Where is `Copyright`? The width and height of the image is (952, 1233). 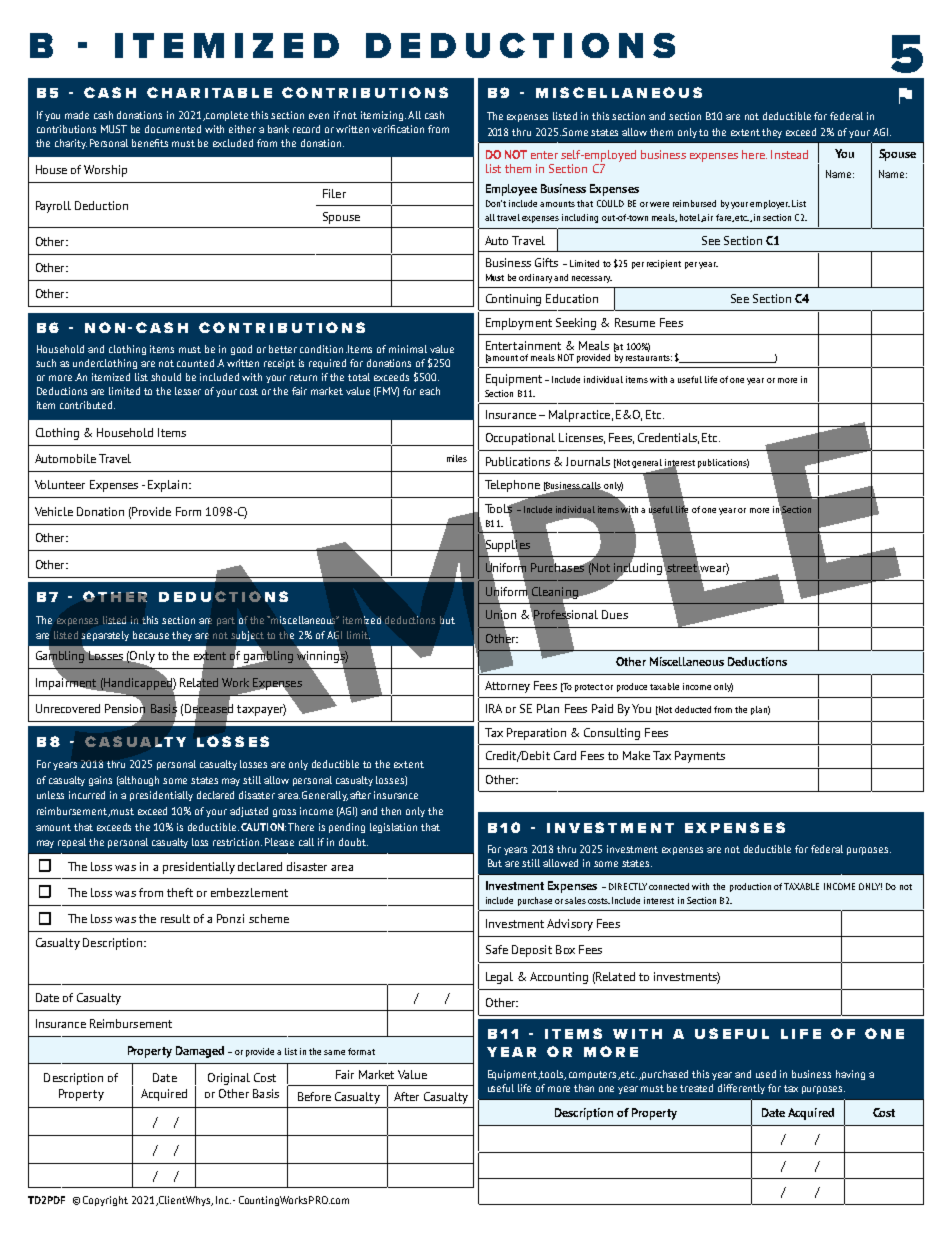
Copyright is located at coordinates (105, 1201).
